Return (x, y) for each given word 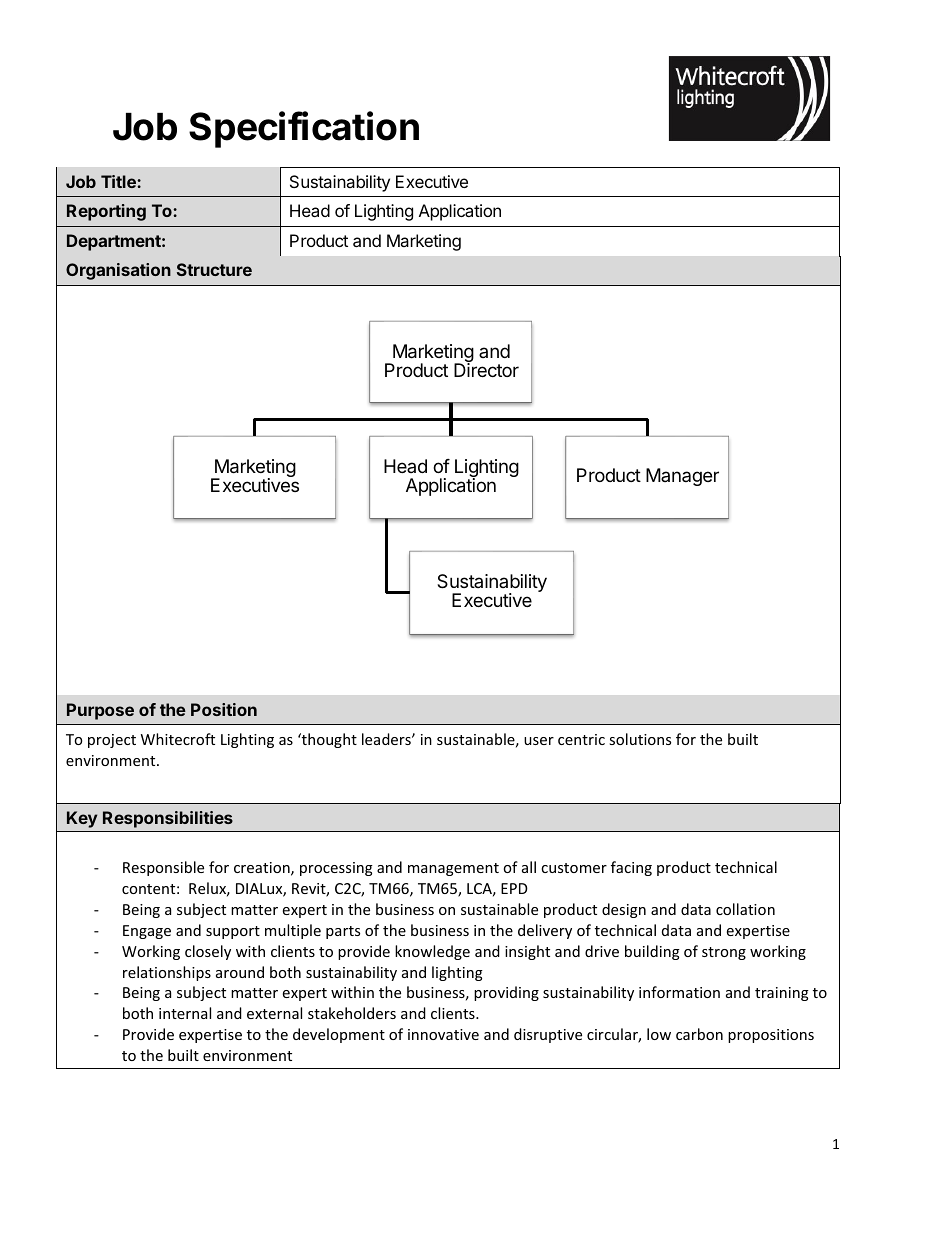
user (539, 741)
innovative (443, 1034)
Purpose (100, 711)
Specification (304, 129)
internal (185, 1013)
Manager (682, 477)
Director (486, 369)
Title (119, 181)
